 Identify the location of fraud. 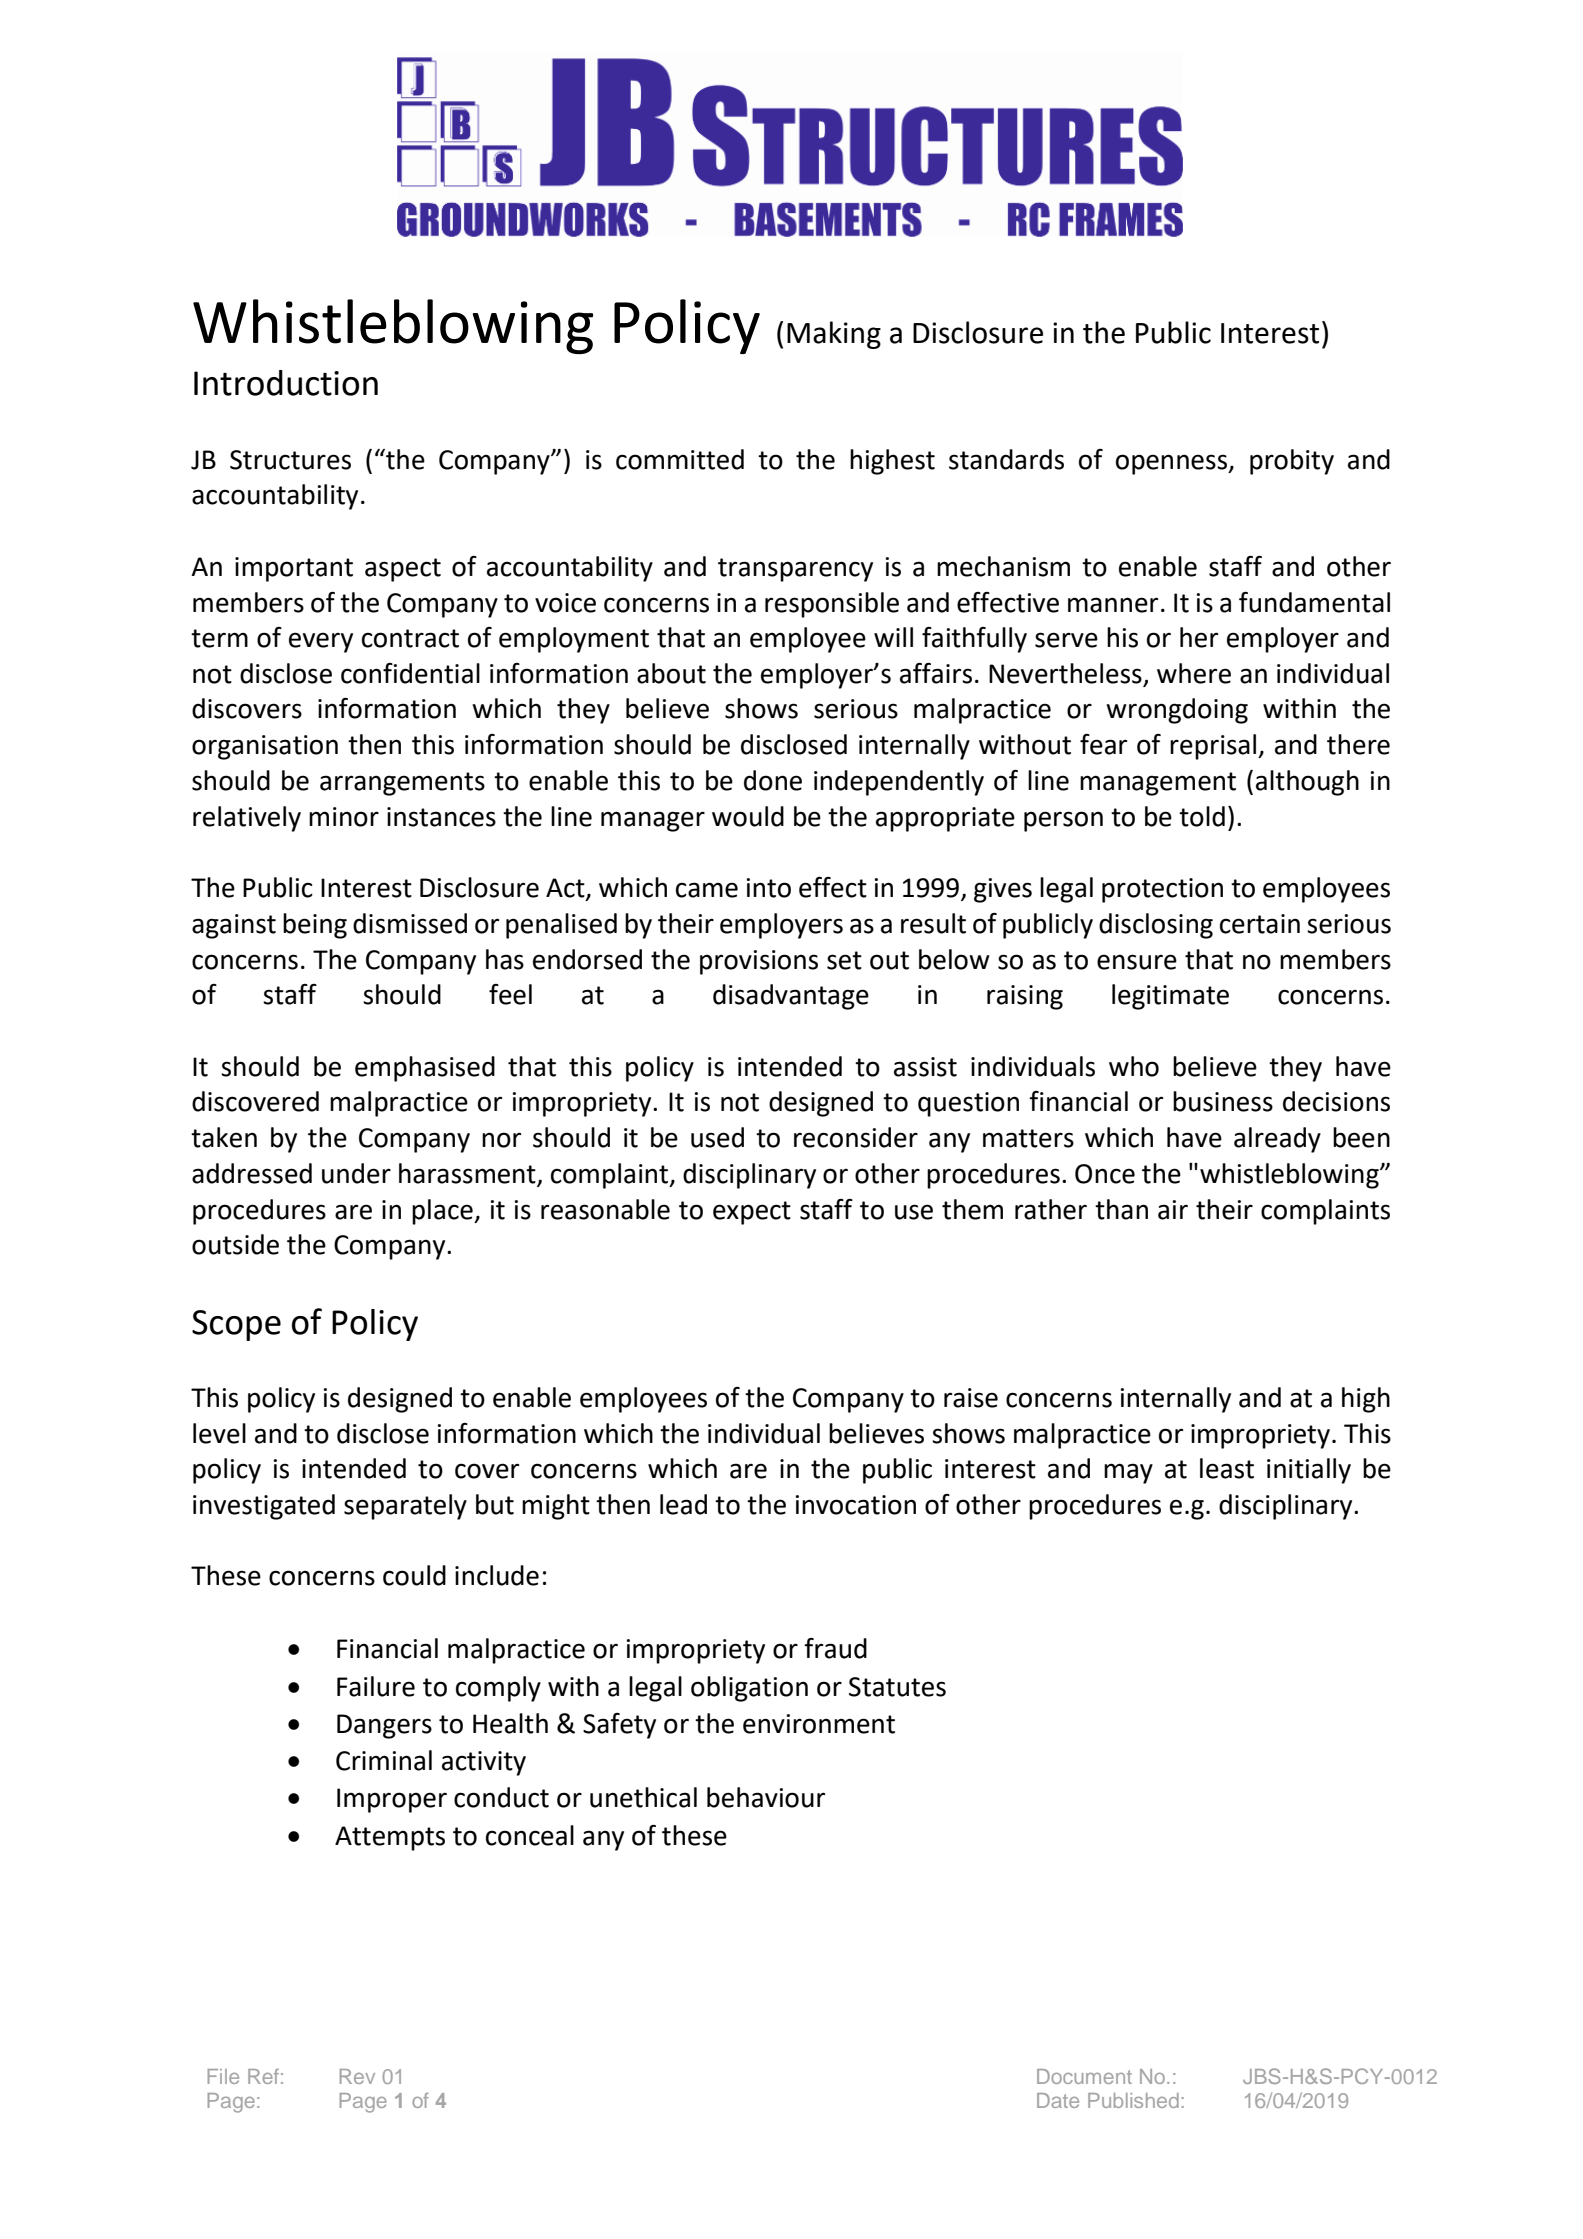
(835, 1648).
